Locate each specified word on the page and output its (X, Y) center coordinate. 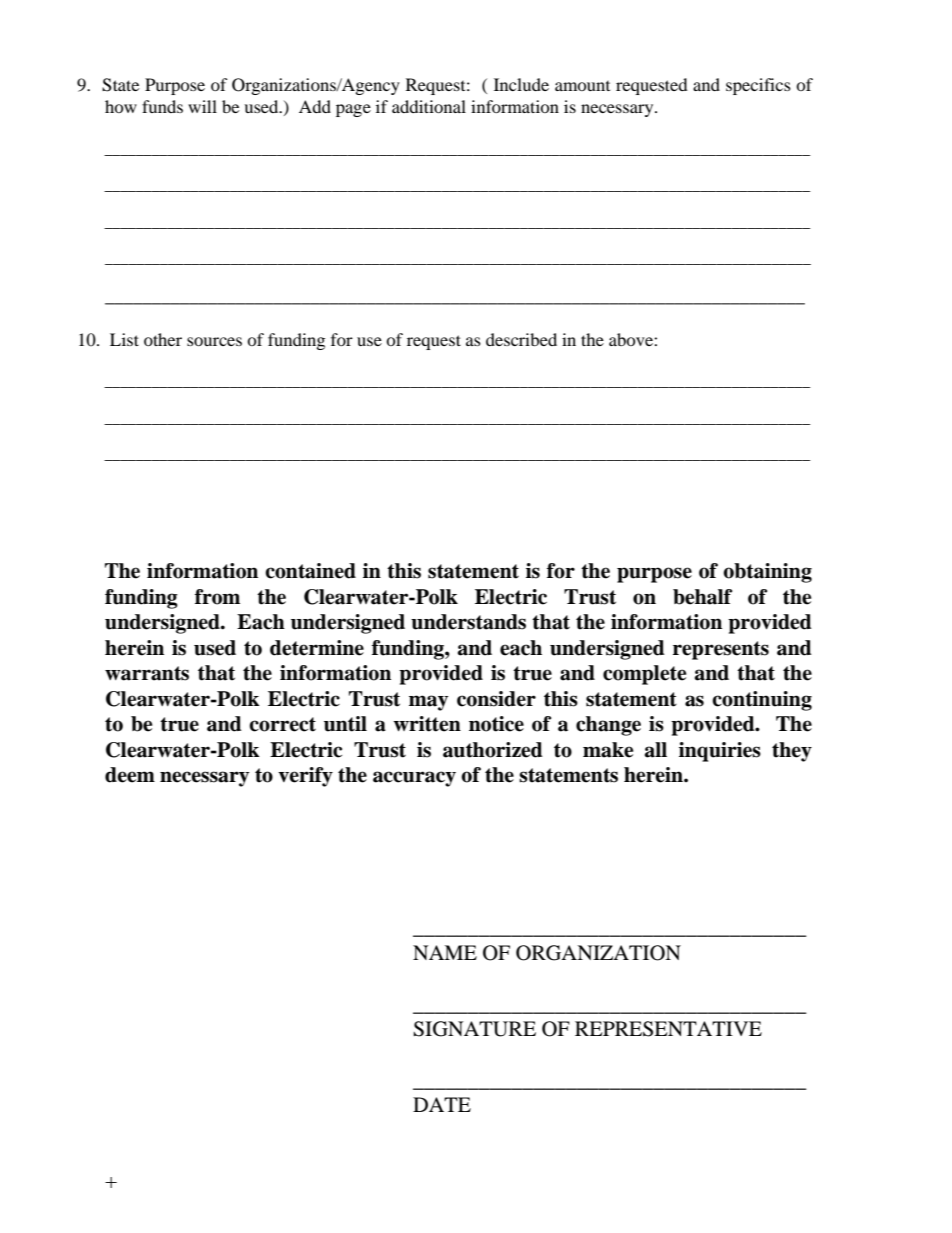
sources (214, 341)
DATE (442, 1104)
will (202, 106)
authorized (493, 750)
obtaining (767, 573)
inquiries (720, 752)
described (521, 339)
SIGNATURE (474, 1029)
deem (130, 775)
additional (429, 106)
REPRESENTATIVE (668, 1029)
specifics (758, 86)
